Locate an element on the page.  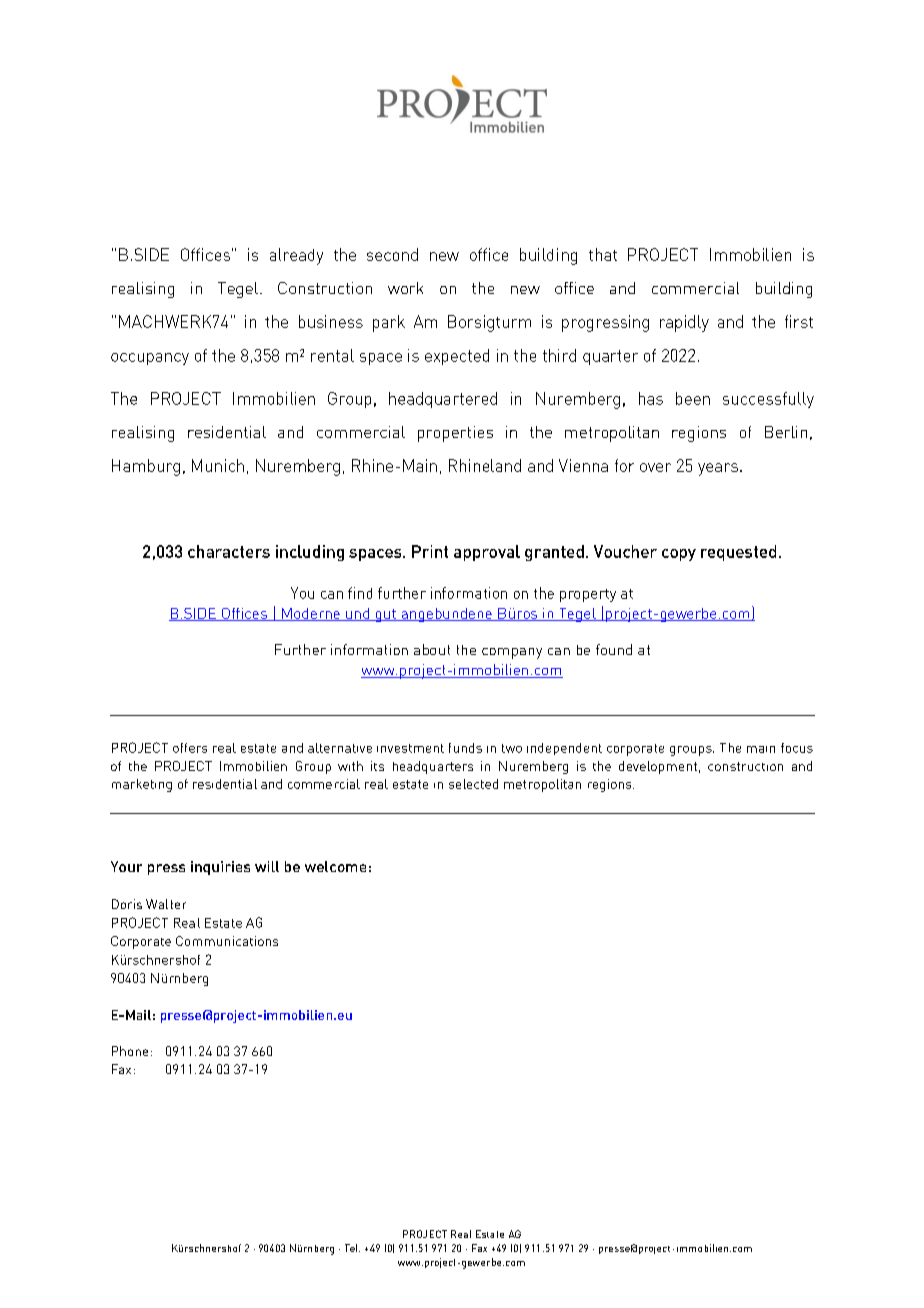
rapidly is located at coordinates (684, 323).
